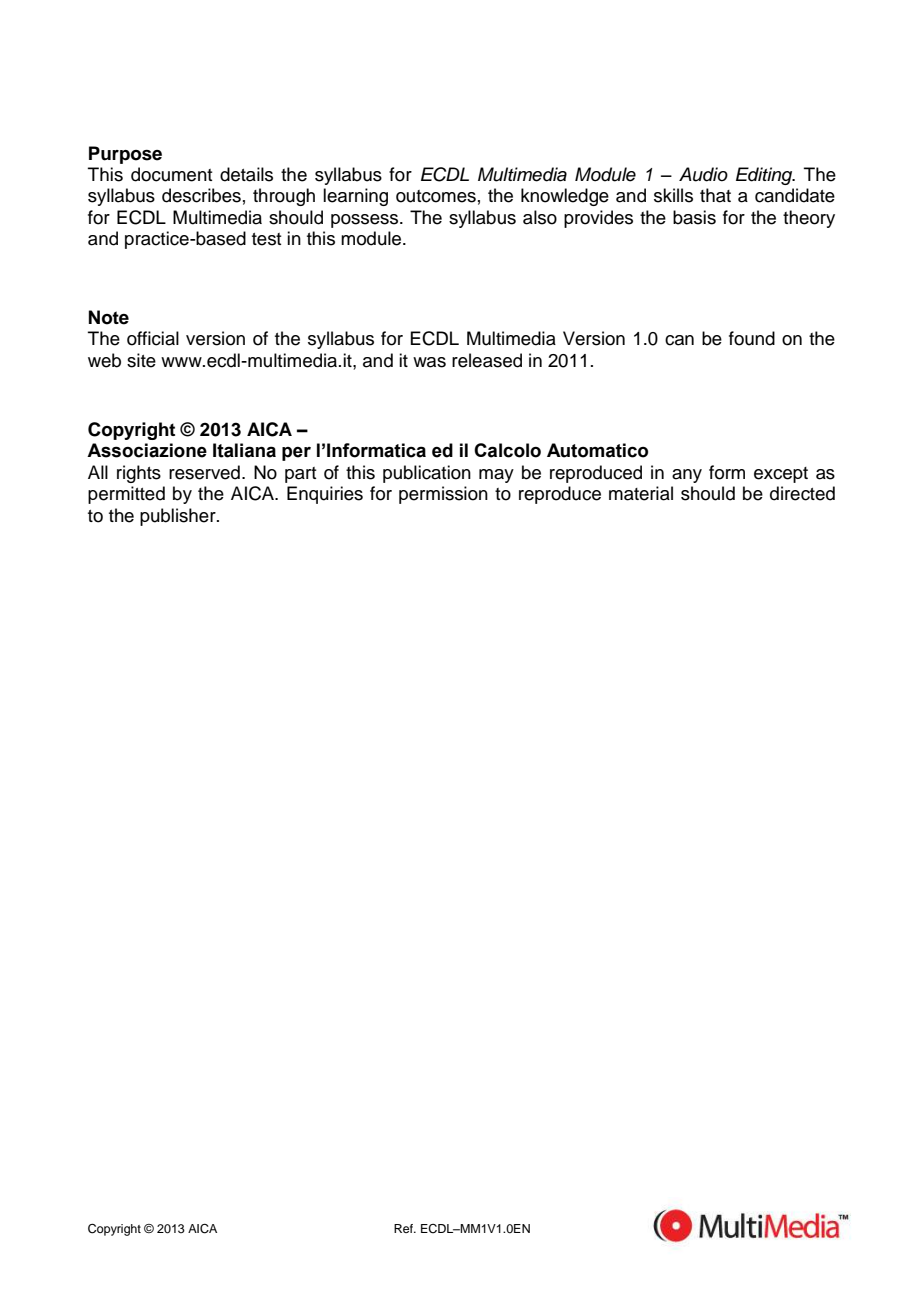 The image size is (924, 1309). What do you see at coordinates (179, 517) in the page?
I see `publisher` at bounding box center [179, 517].
